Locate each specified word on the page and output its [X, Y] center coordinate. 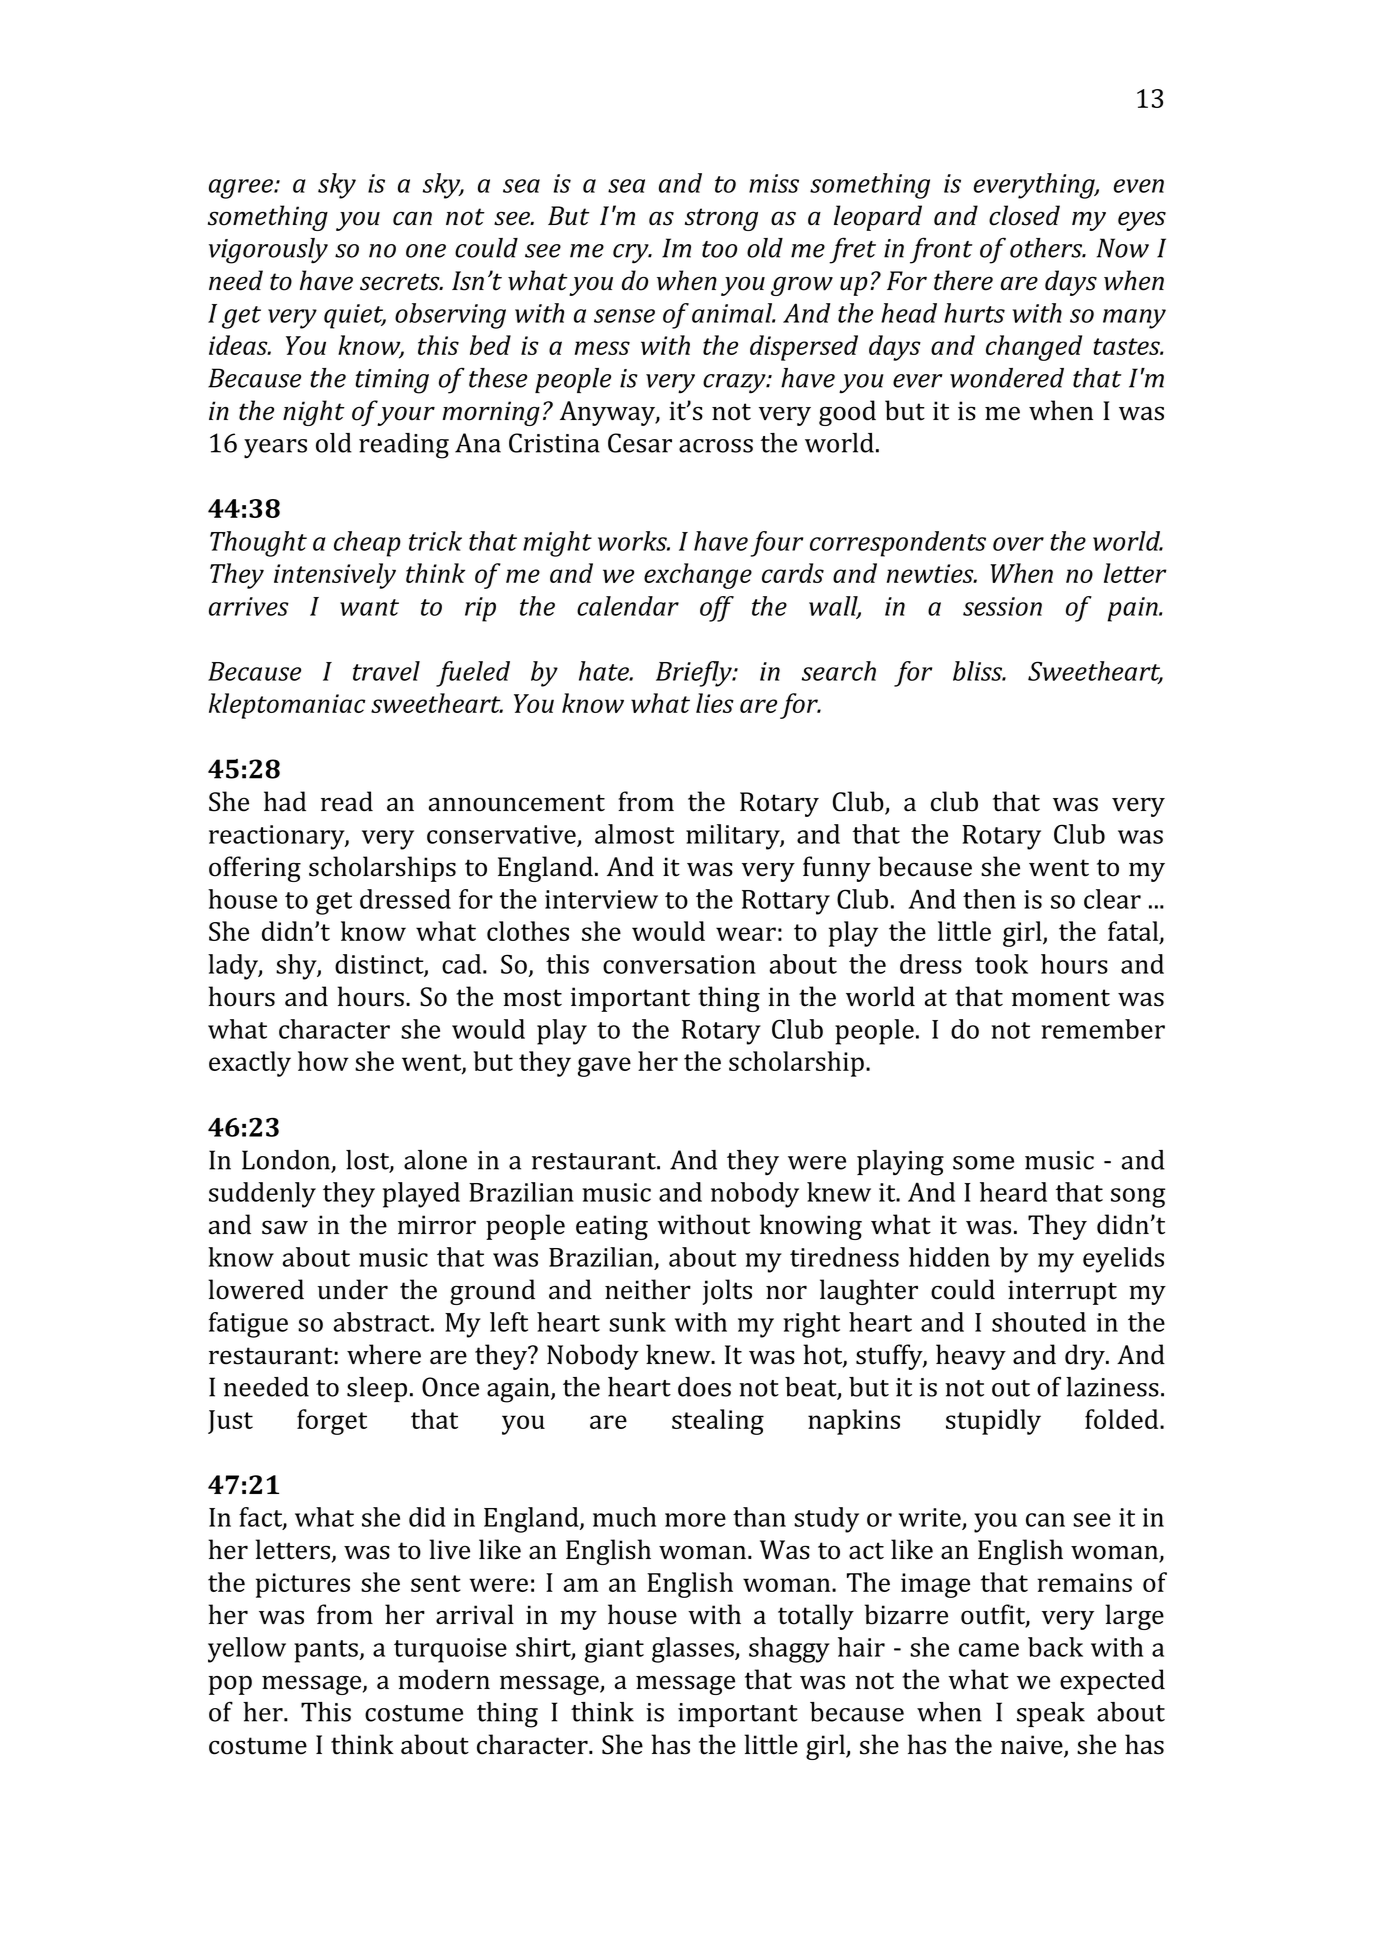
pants [327, 1651]
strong [721, 219]
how [323, 1061]
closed [1024, 215]
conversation [679, 964]
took [1001, 964]
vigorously [268, 251]
